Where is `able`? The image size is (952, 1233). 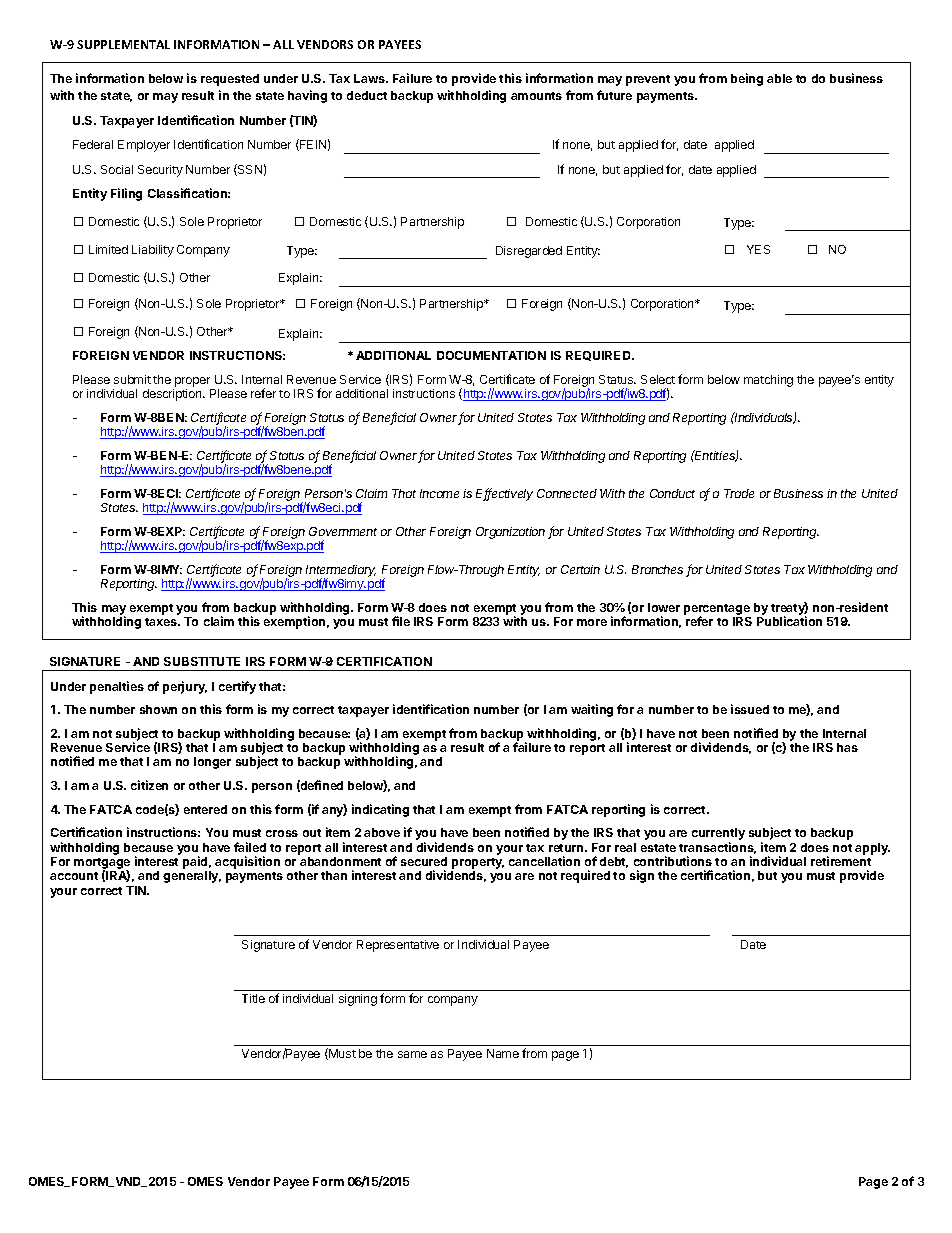
able is located at coordinates (779, 78).
